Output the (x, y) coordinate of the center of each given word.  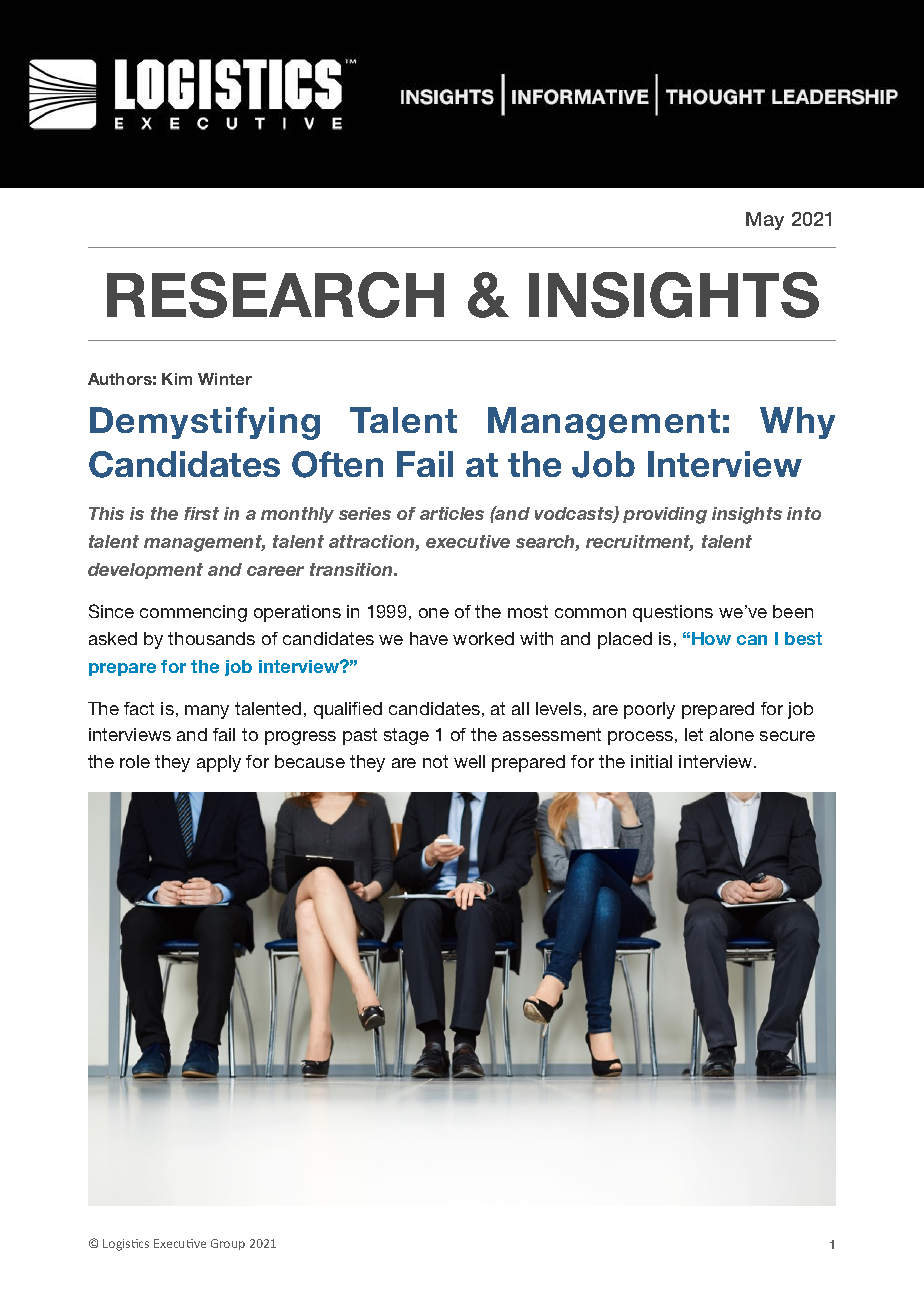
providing (665, 515)
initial (651, 761)
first (201, 513)
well (469, 761)
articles (452, 513)
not (435, 761)
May (765, 221)
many (207, 712)
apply (219, 763)
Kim (177, 379)
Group (228, 1244)
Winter (225, 379)
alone (732, 734)
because (310, 761)
